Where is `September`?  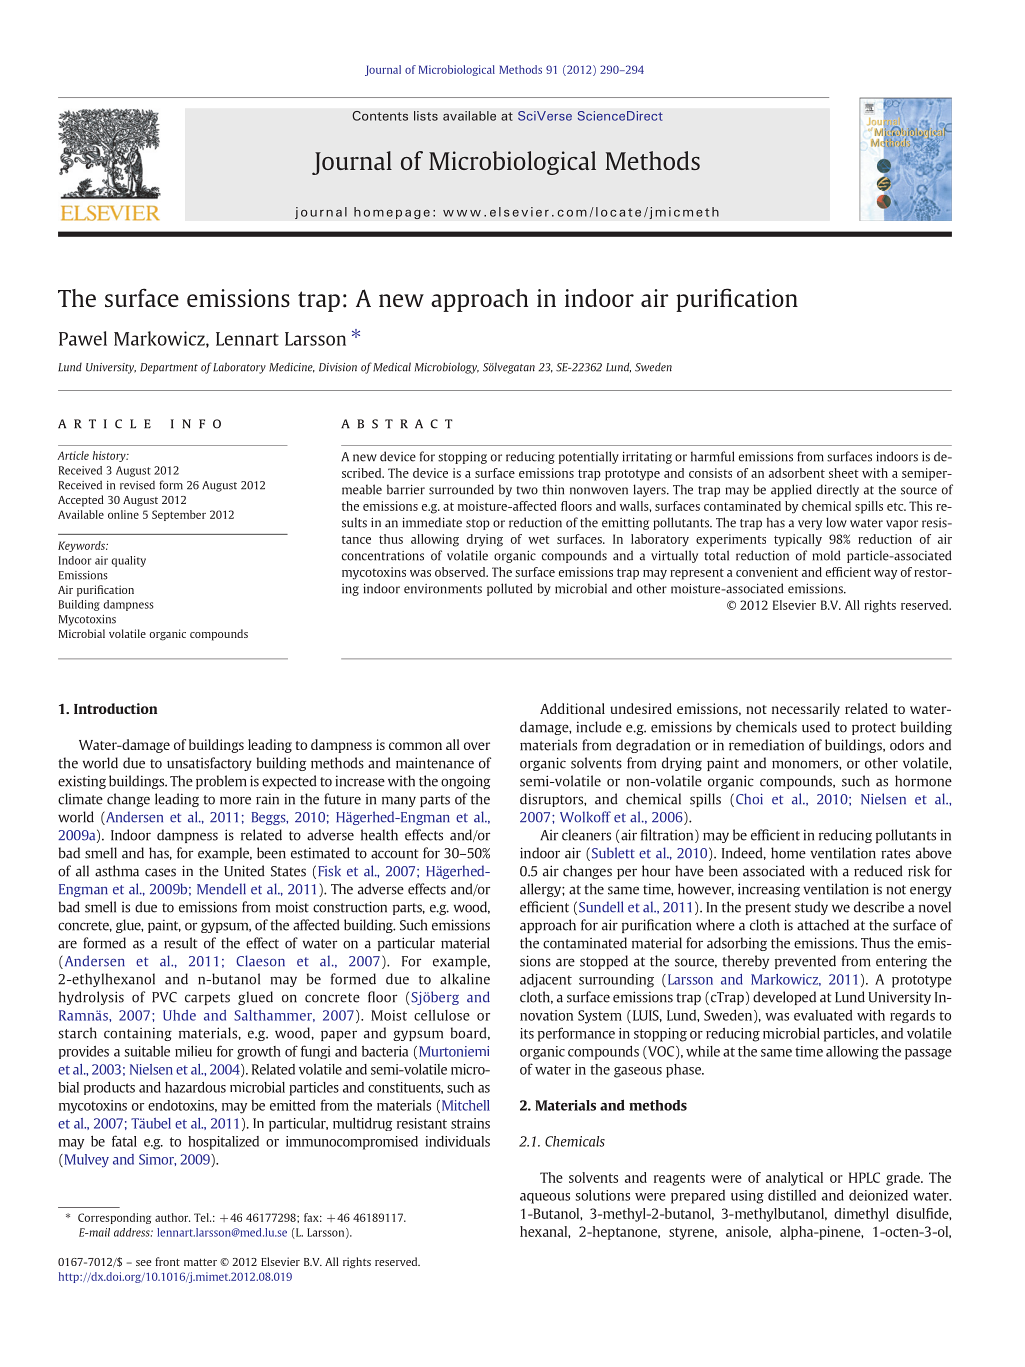
September is located at coordinates (179, 515).
